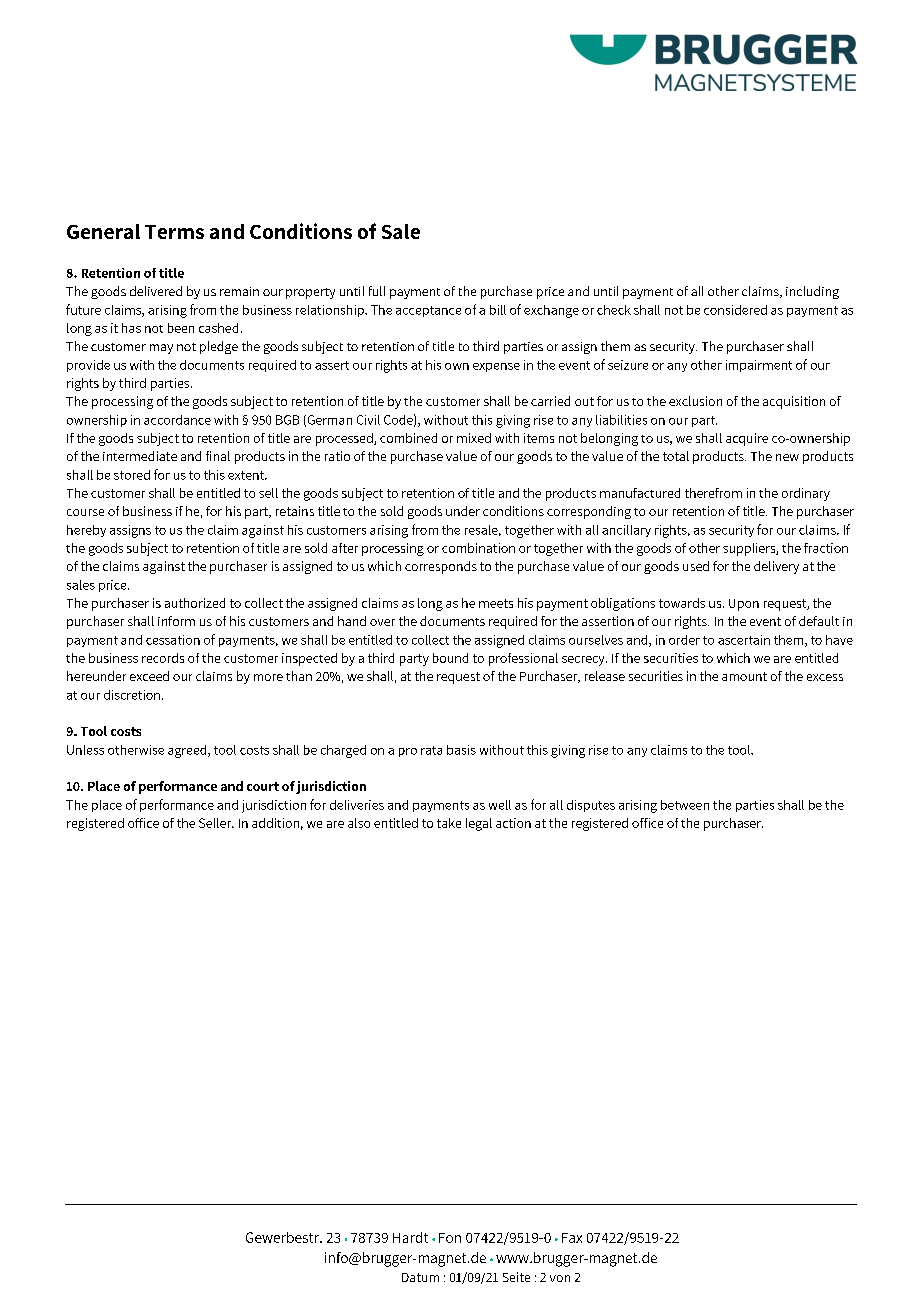 This screenshot has width=924, height=1308. What do you see at coordinates (156, 291) in the screenshot?
I see `delivered` at bounding box center [156, 291].
